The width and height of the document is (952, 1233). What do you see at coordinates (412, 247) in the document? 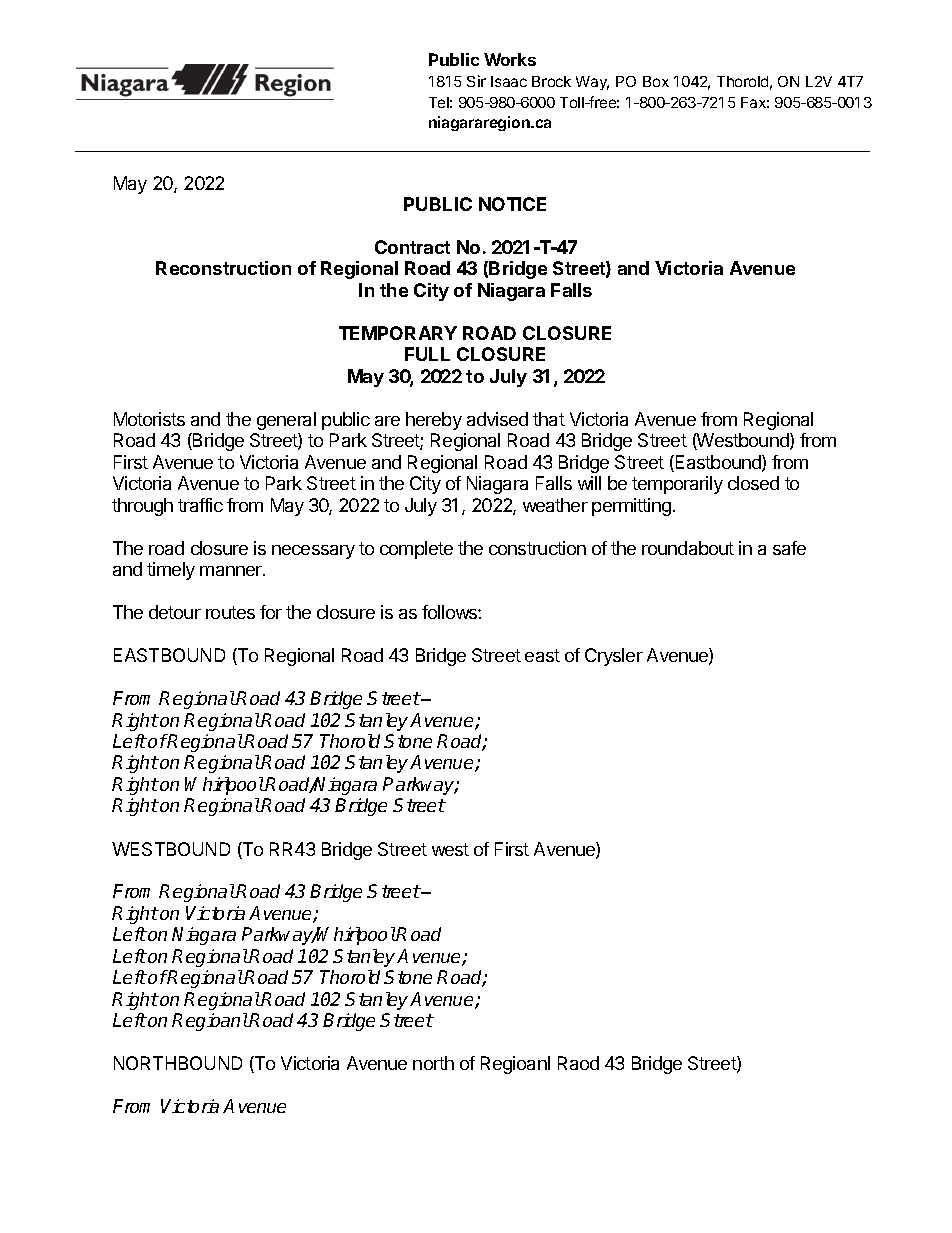
I see `Contract` at bounding box center [412, 247].
